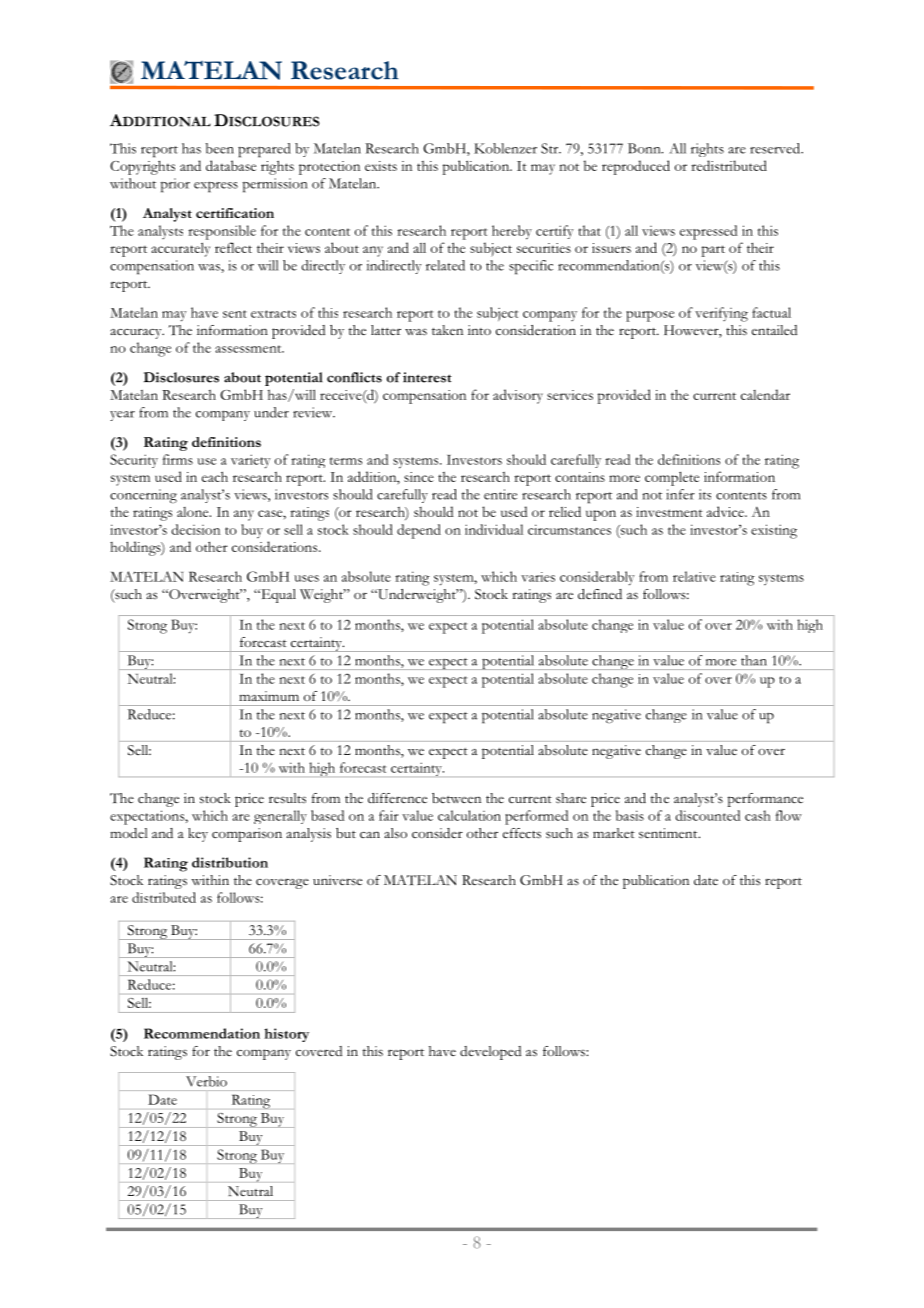  What do you see at coordinates (636, 167) in the screenshot?
I see `reproduced` at bounding box center [636, 167].
